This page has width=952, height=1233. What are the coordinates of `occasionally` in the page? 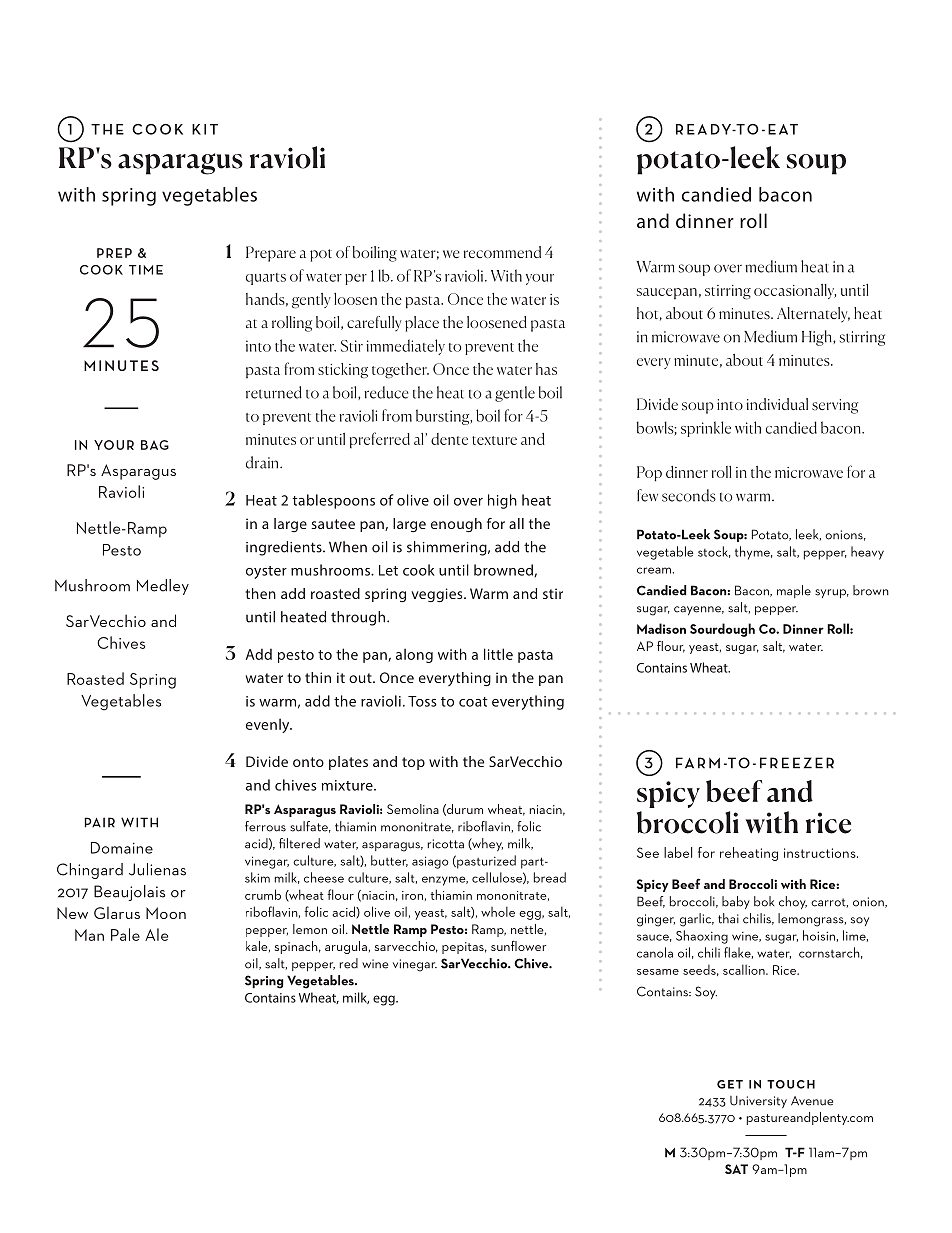 It's located at (795, 291).
